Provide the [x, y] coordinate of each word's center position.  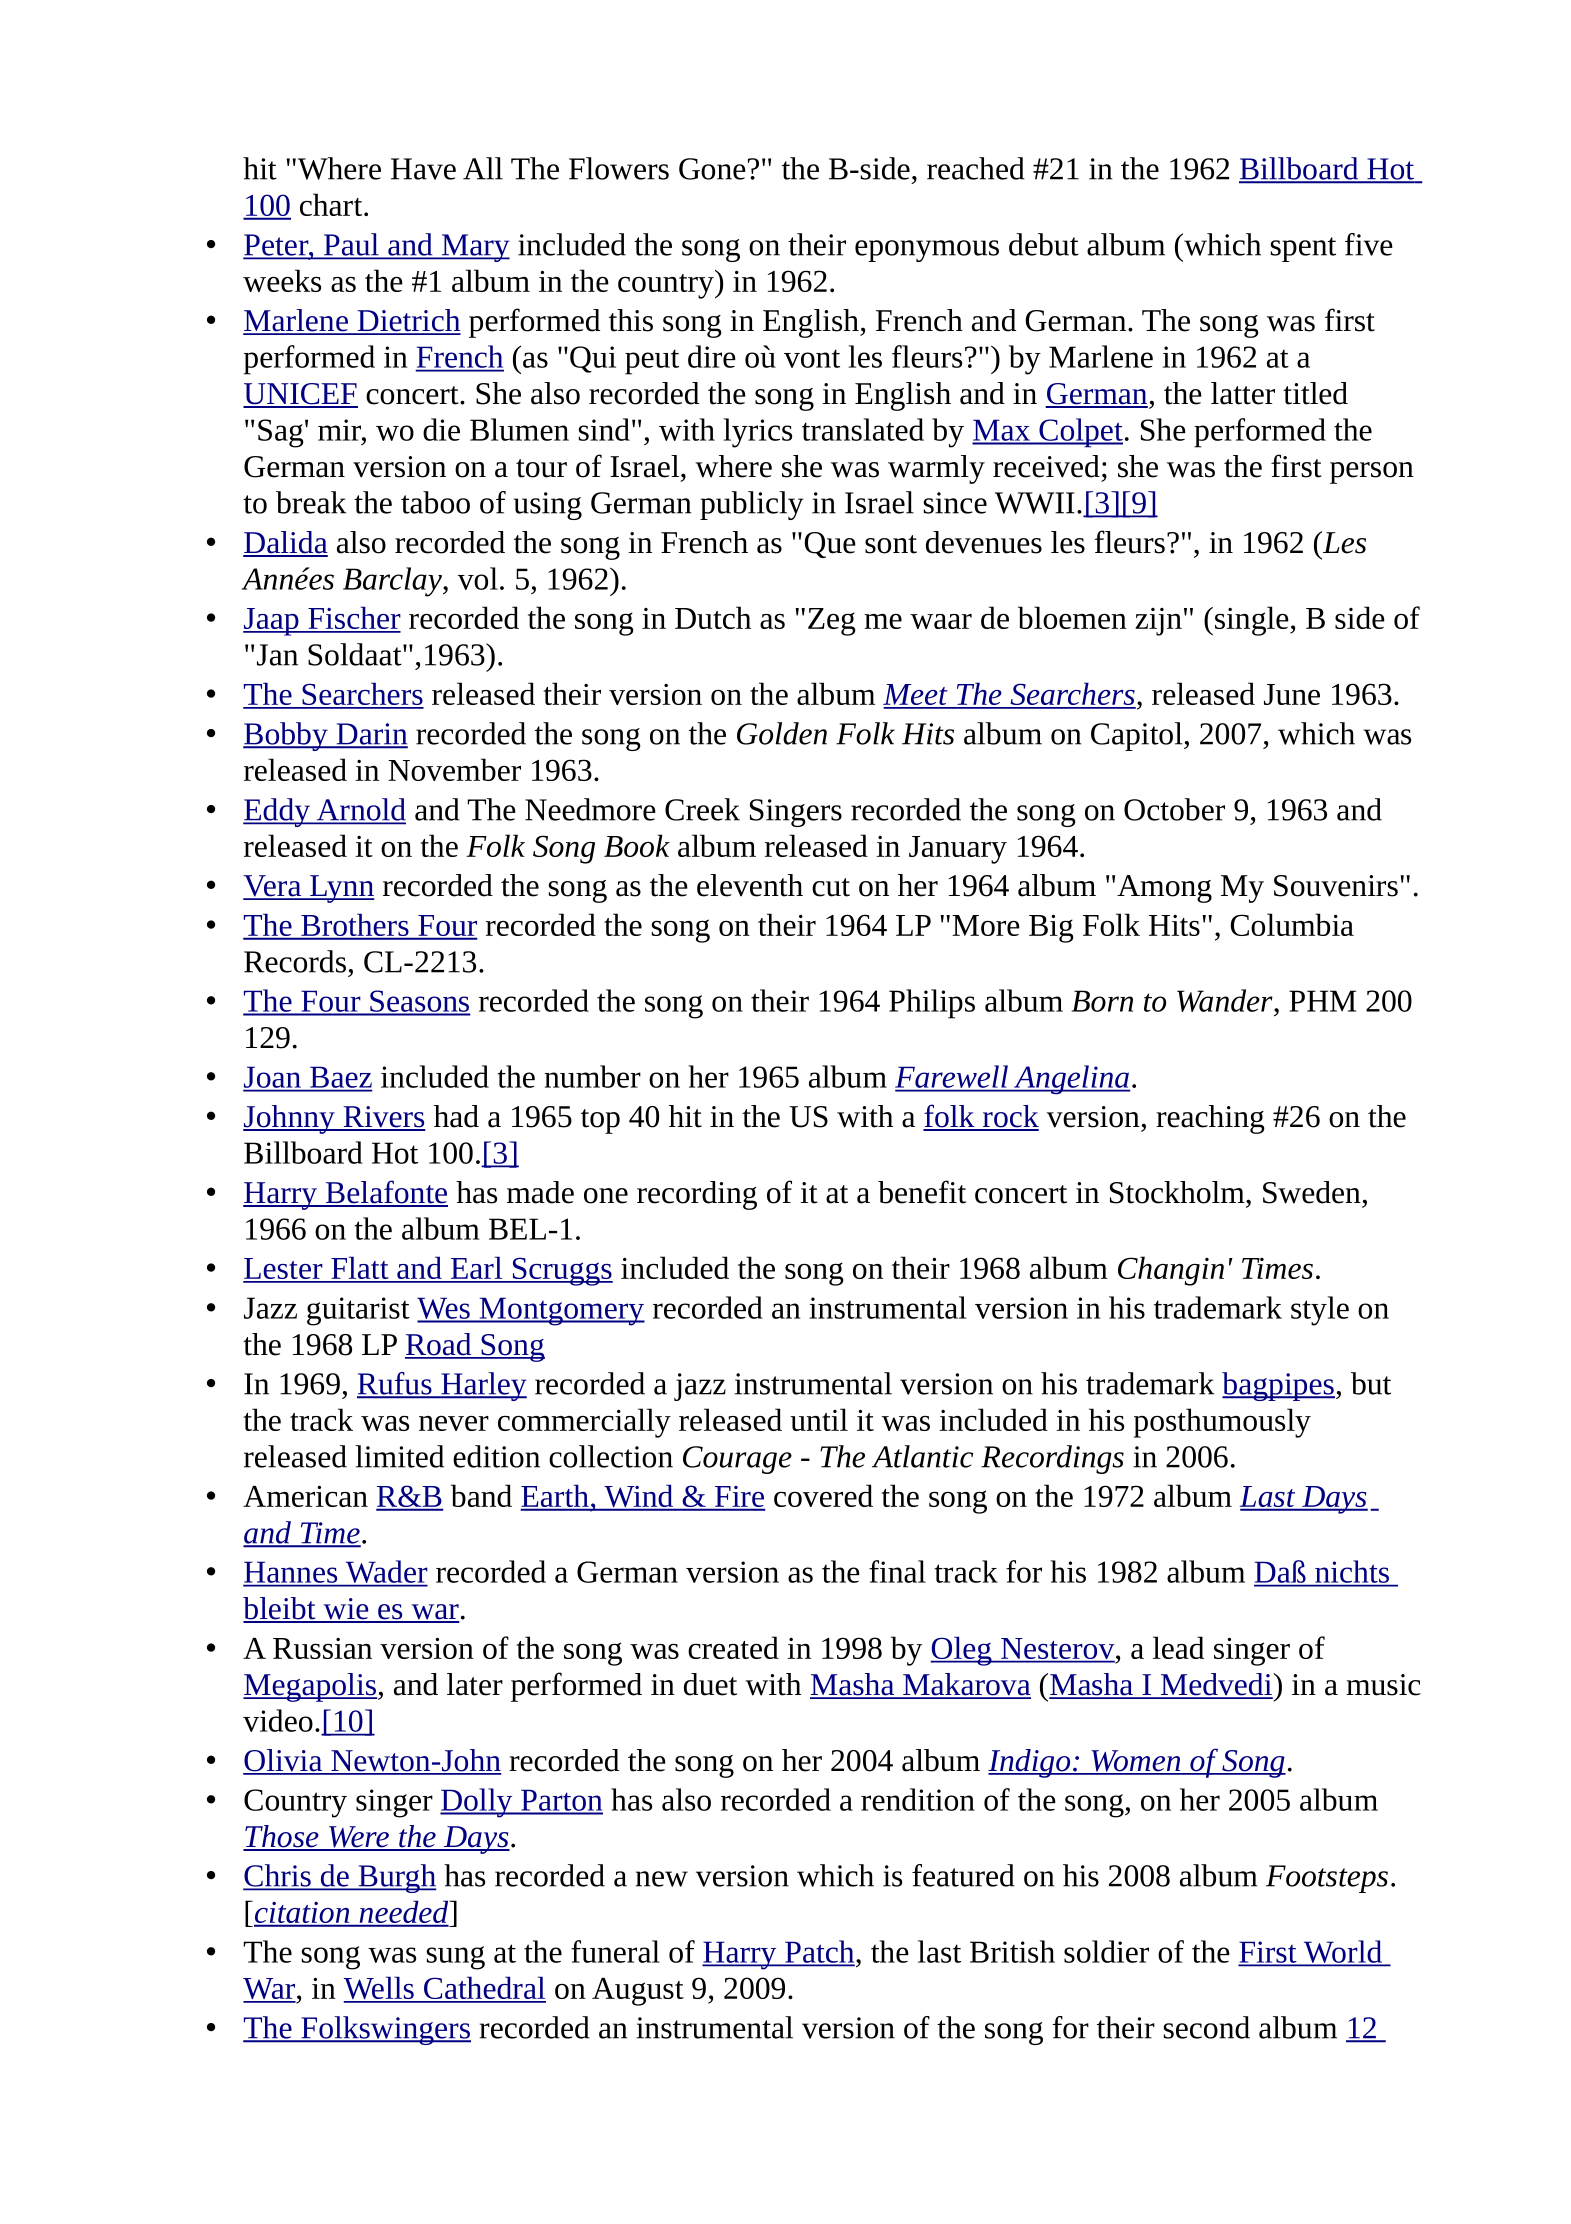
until [819, 1419]
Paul [351, 245]
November [454, 769]
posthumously [1222, 1423]
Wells [379, 1989]
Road [439, 1345]
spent [1303, 249]
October [1174, 809]
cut [831, 887]
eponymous [927, 251]
